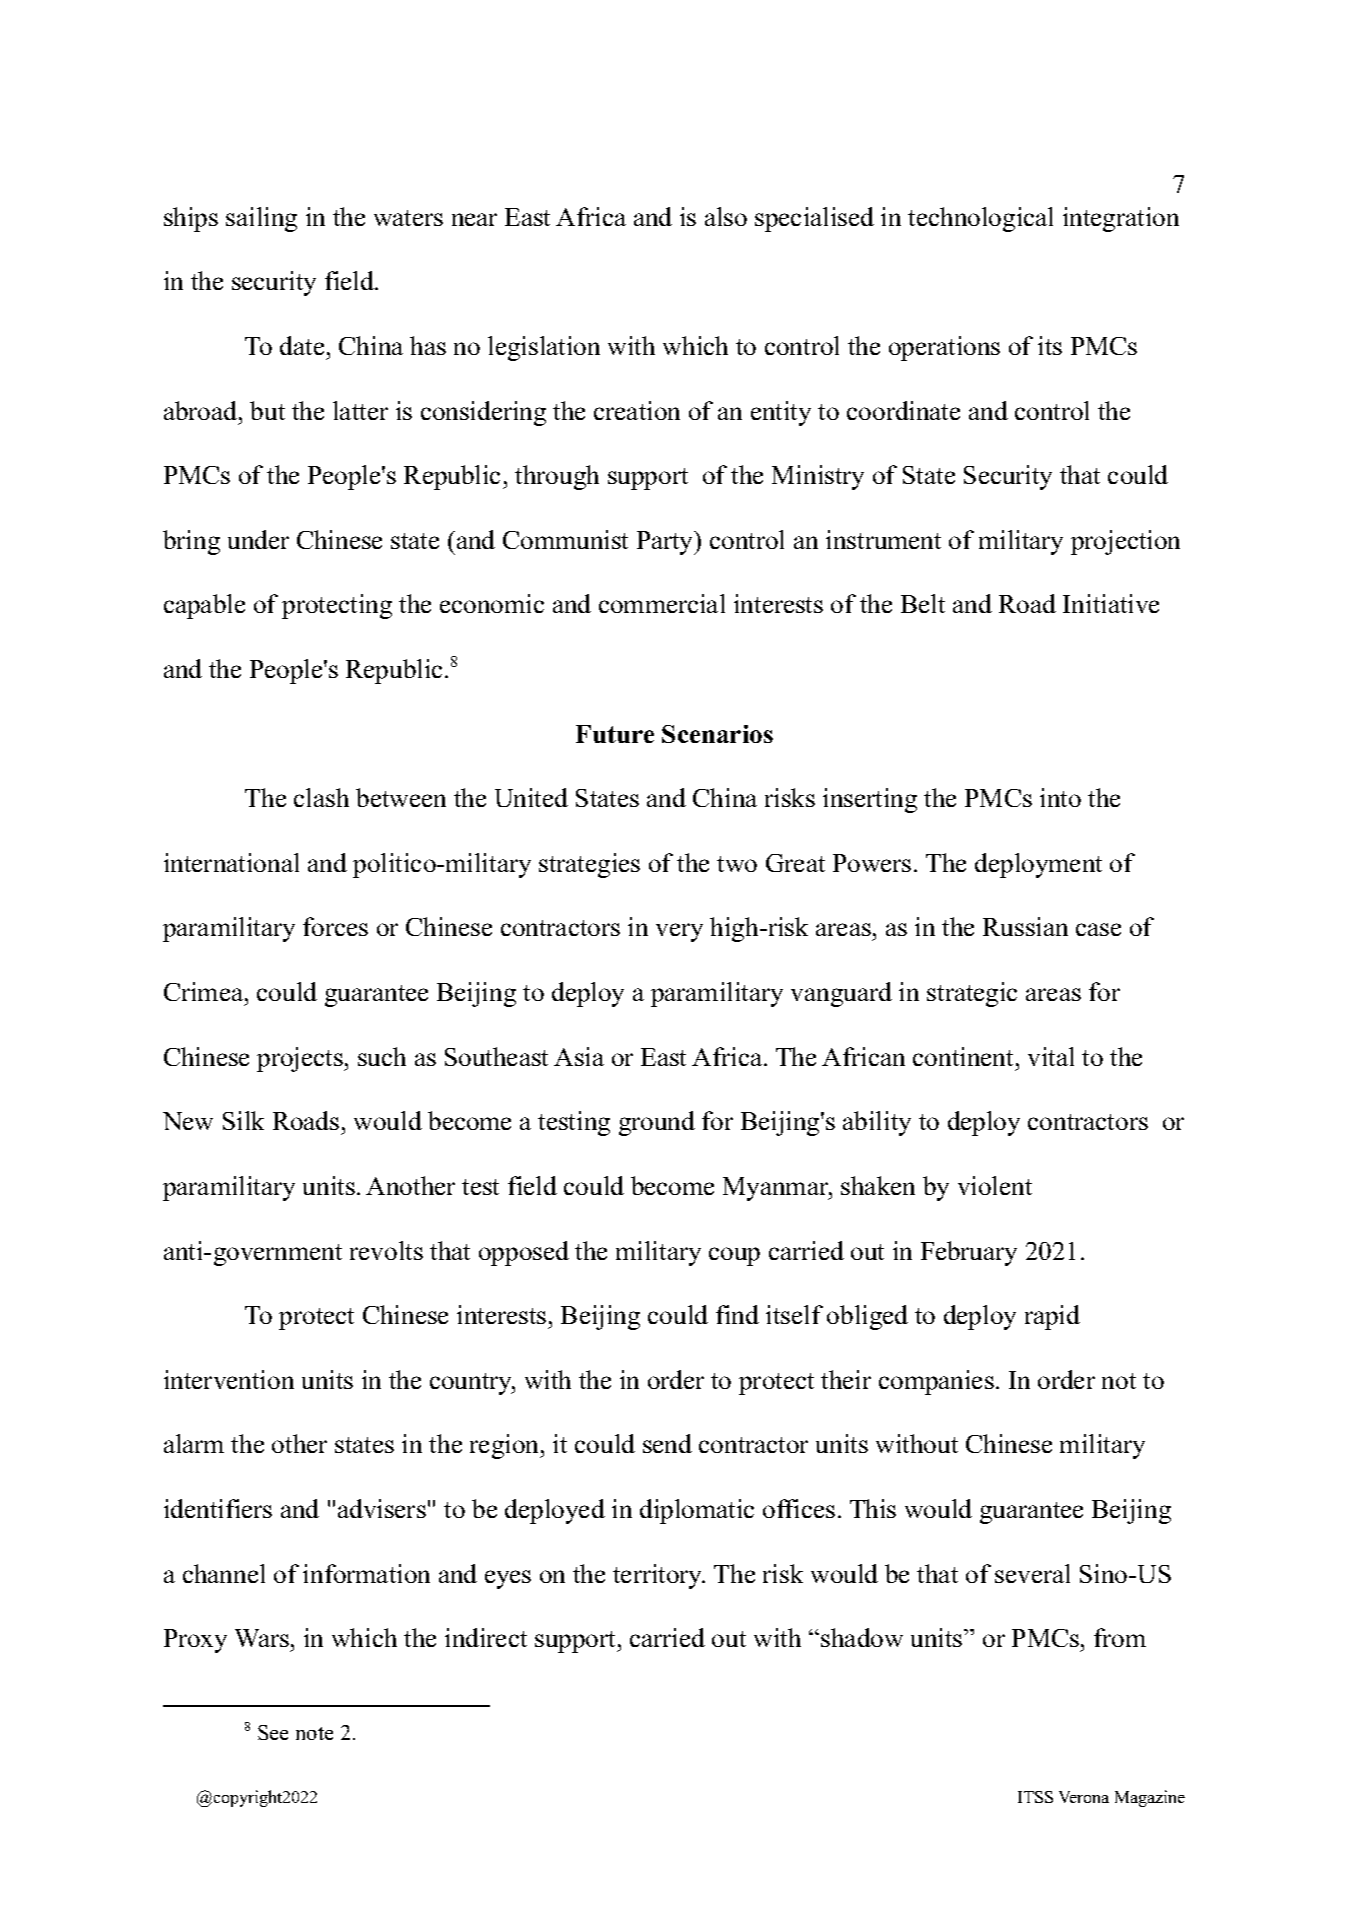 This screenshot has height=1909, width=1351. What do you see at coordinates (314, 1733) in the screenshot?
I see `note` at bounding box center [314, 1733].
